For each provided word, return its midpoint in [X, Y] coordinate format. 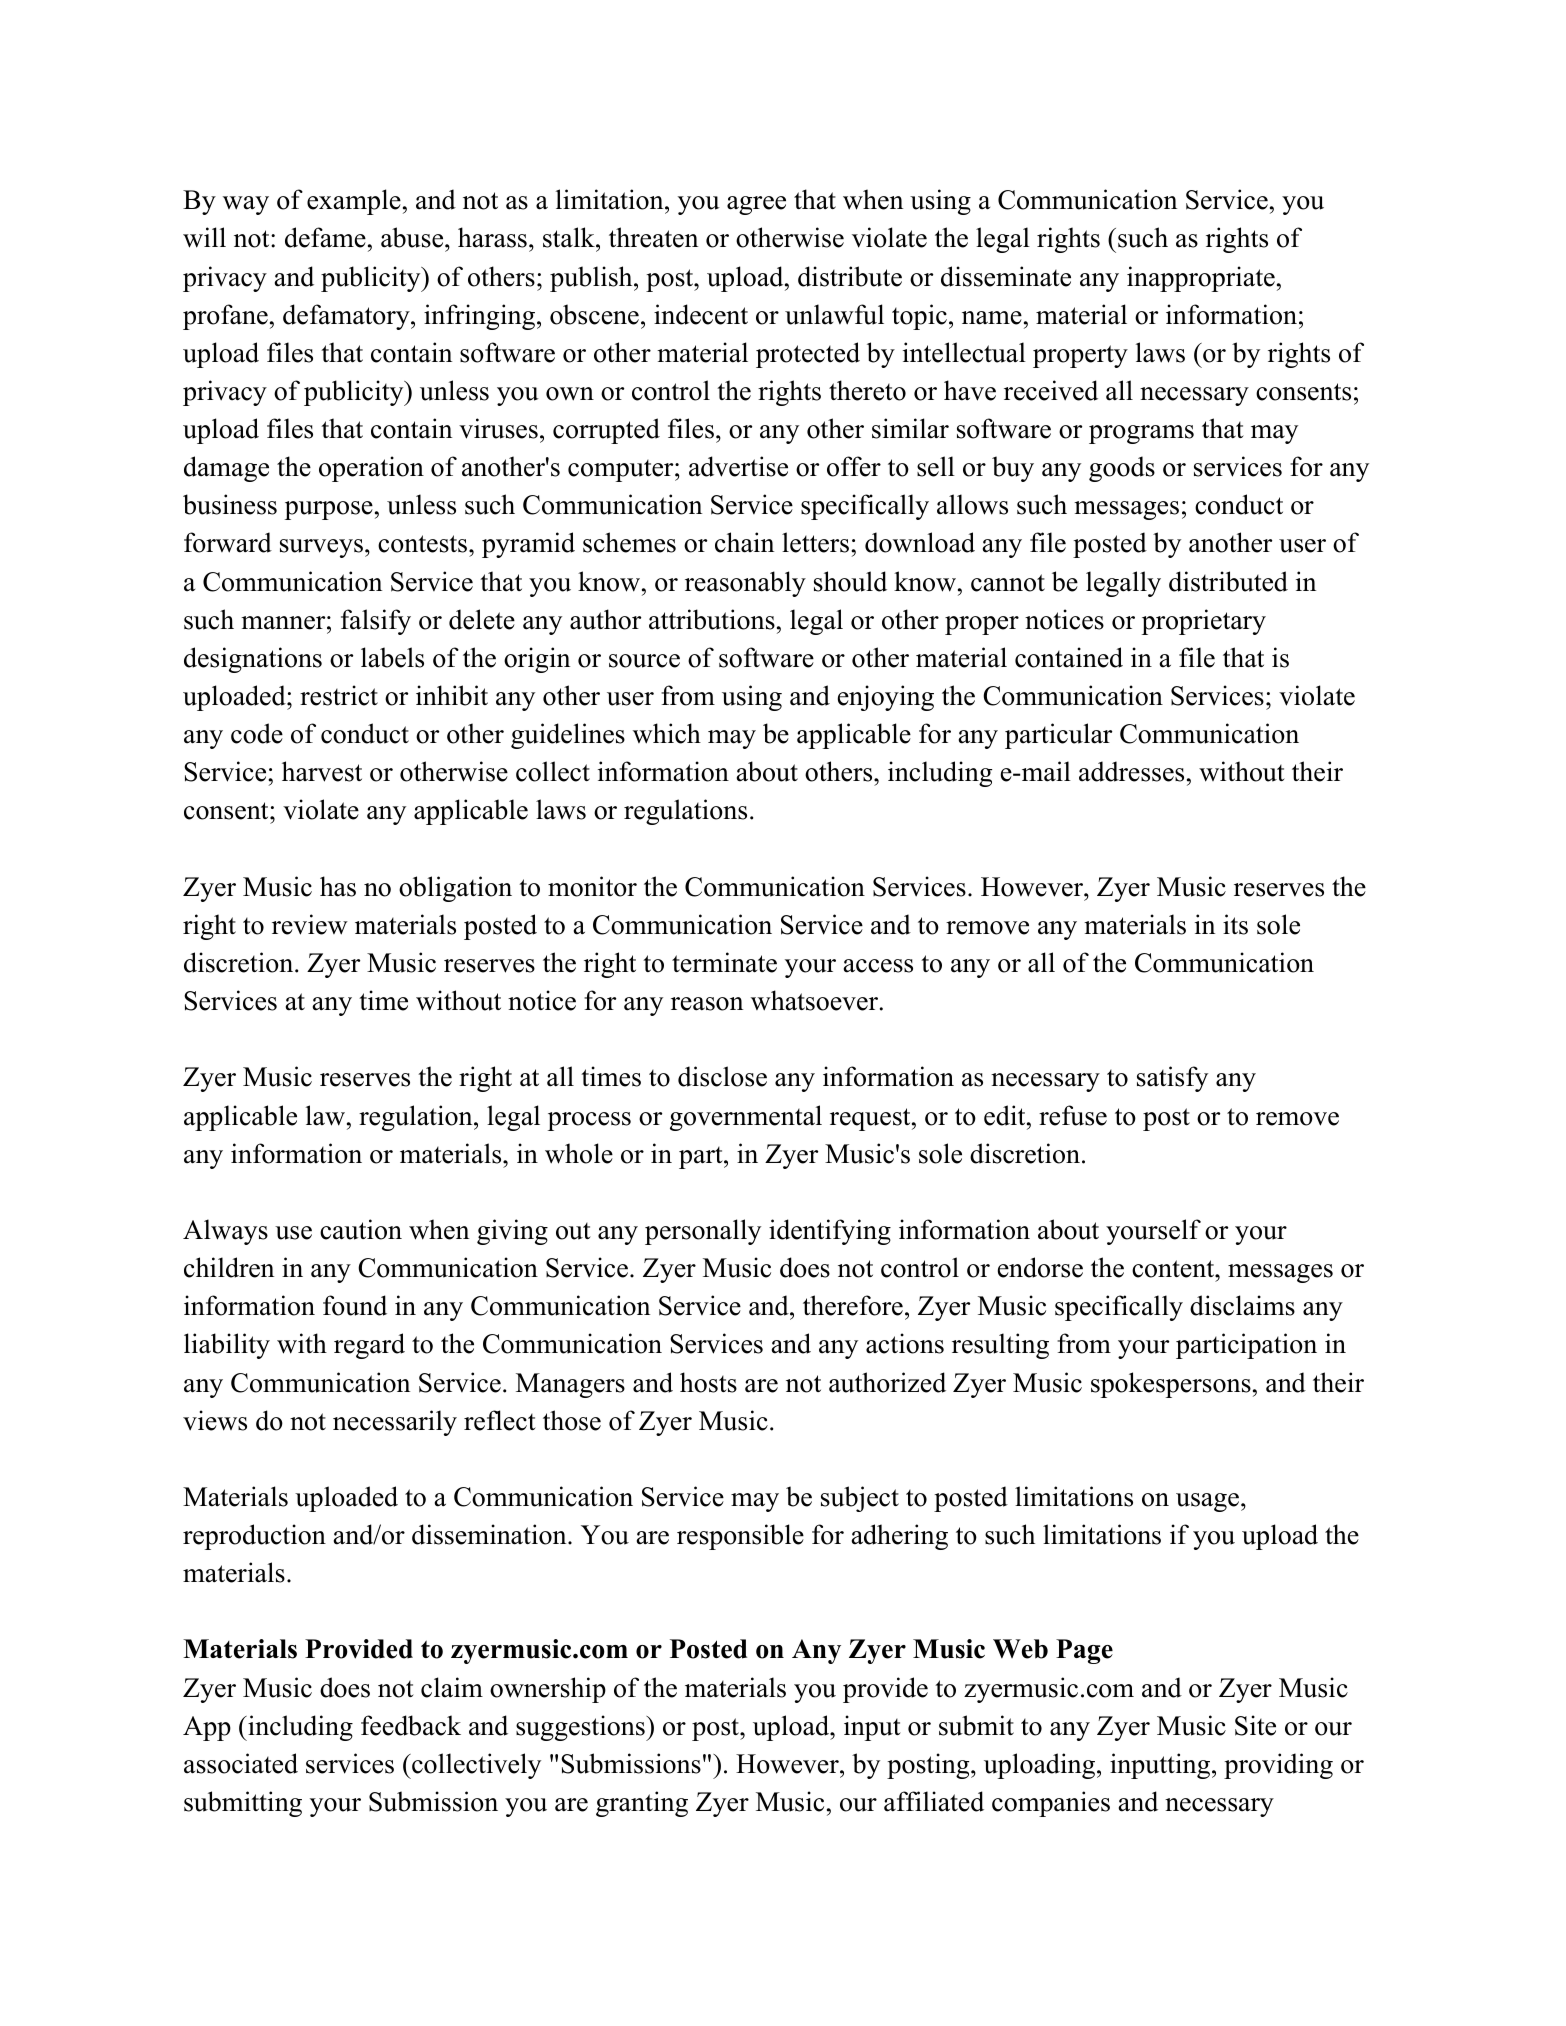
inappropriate [1201, 279]
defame [325, 237]
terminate [724, 962]
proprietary [1204, 622]
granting [642, 1804]
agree [756, 205]
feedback [411, 1725]
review [310, 924]
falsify [376, 622]
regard [369, 1346]
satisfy [1172, 1079]
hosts [708, 1382]
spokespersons [1171, 1385]
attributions [712, 619]
